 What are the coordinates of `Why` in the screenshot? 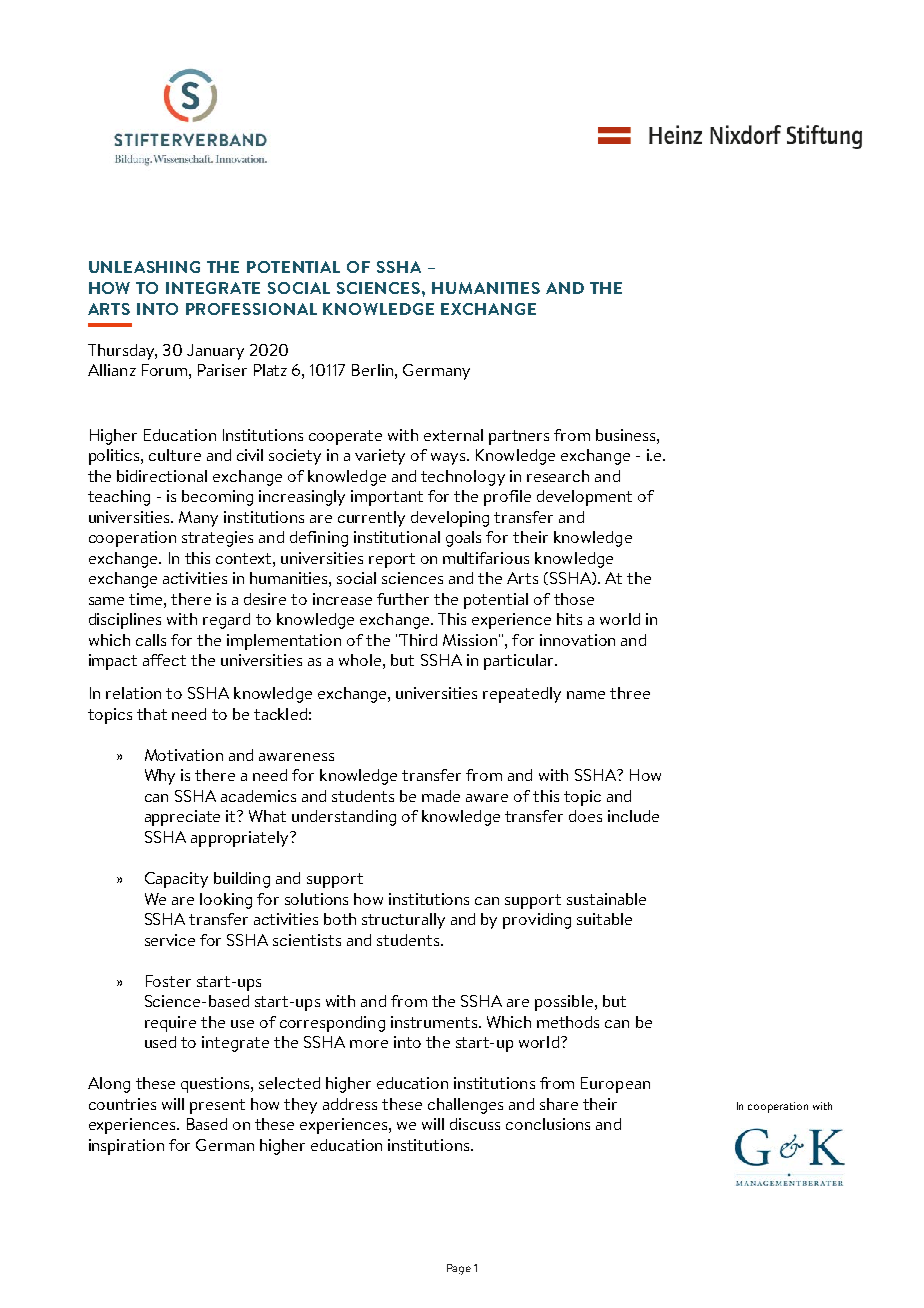 It's located at (160, 777).
